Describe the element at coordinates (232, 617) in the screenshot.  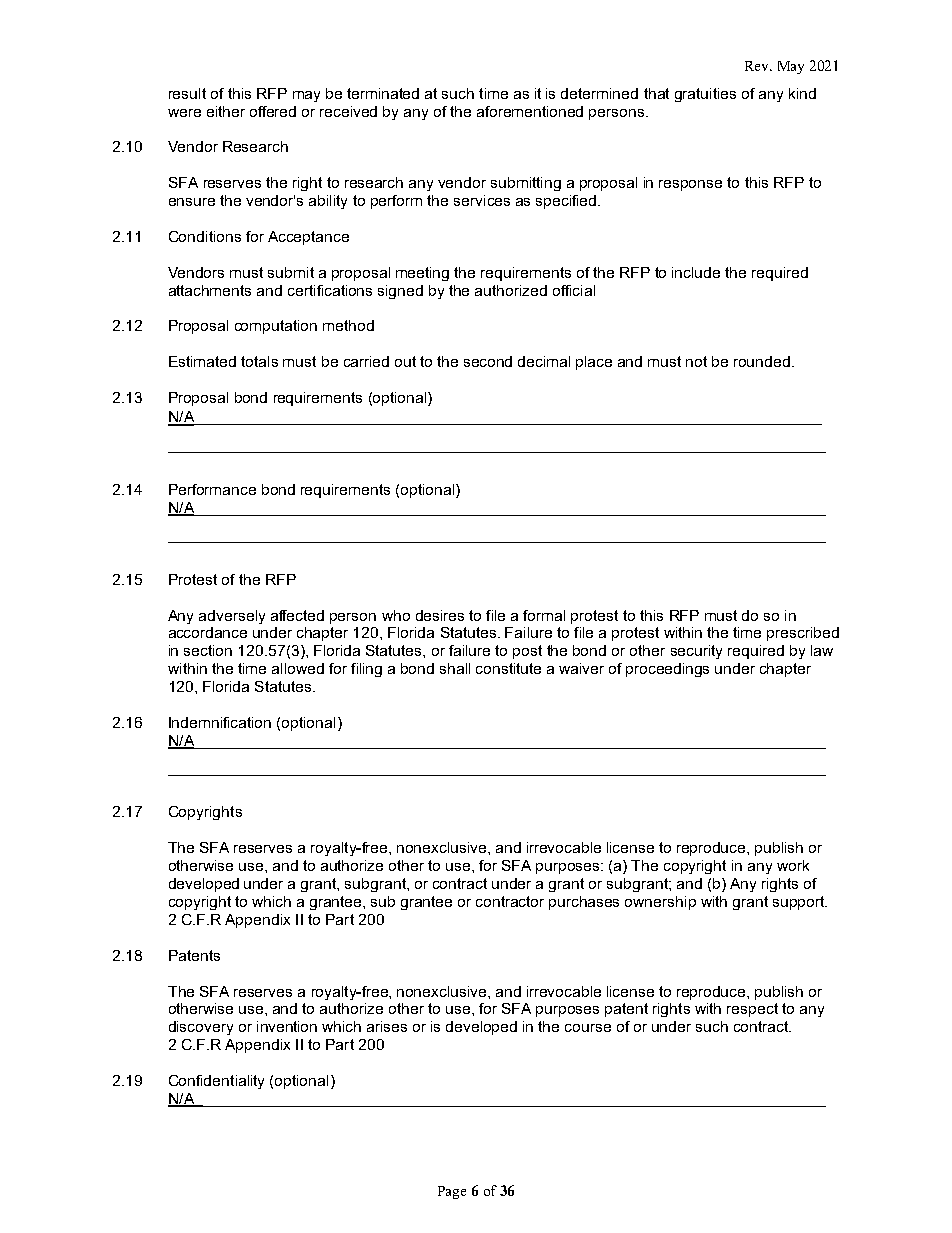
I see `adversely` at that location.
